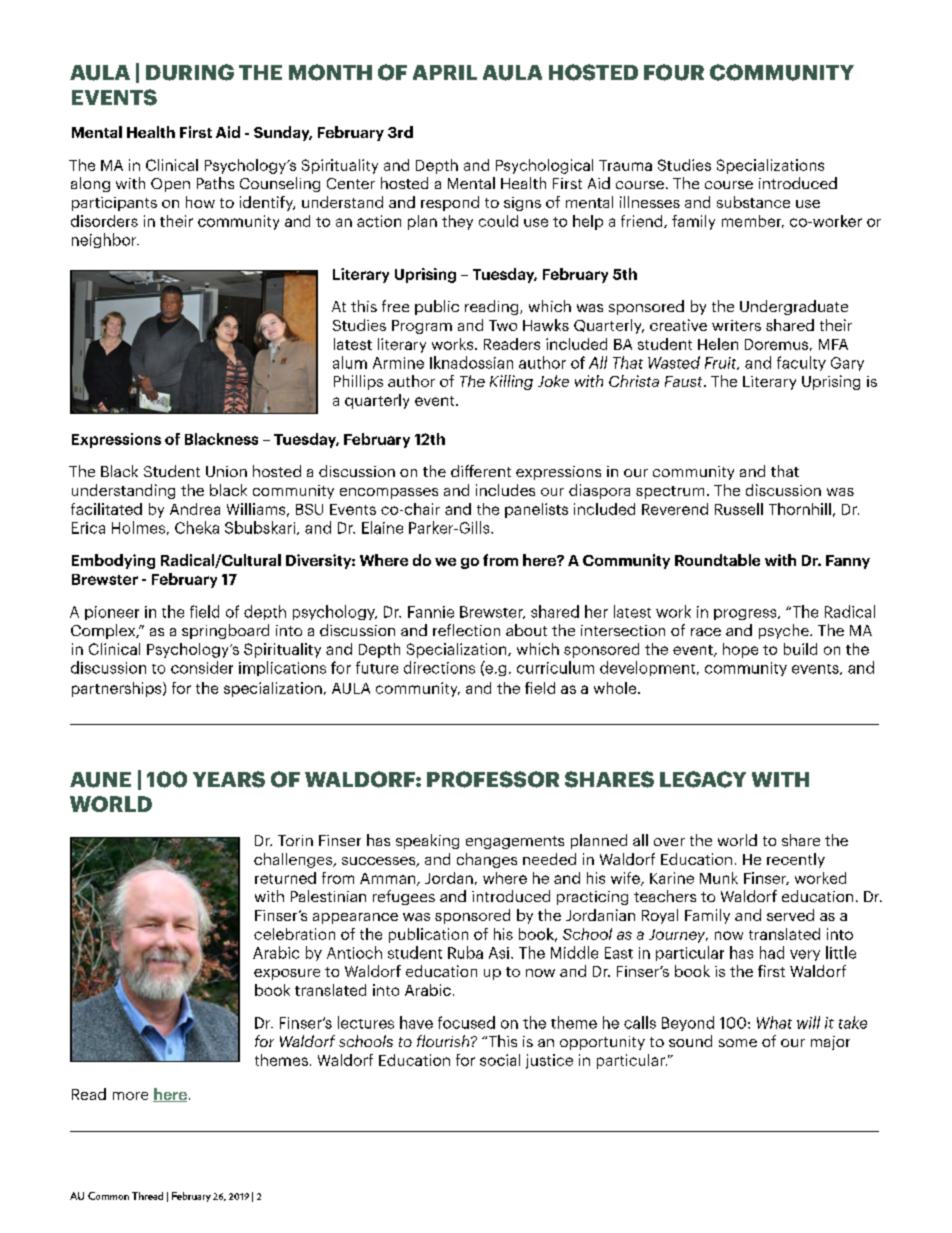  Describe the element at coordinates (445, 72) in the screenshot. I see `APRIL` at that location.
